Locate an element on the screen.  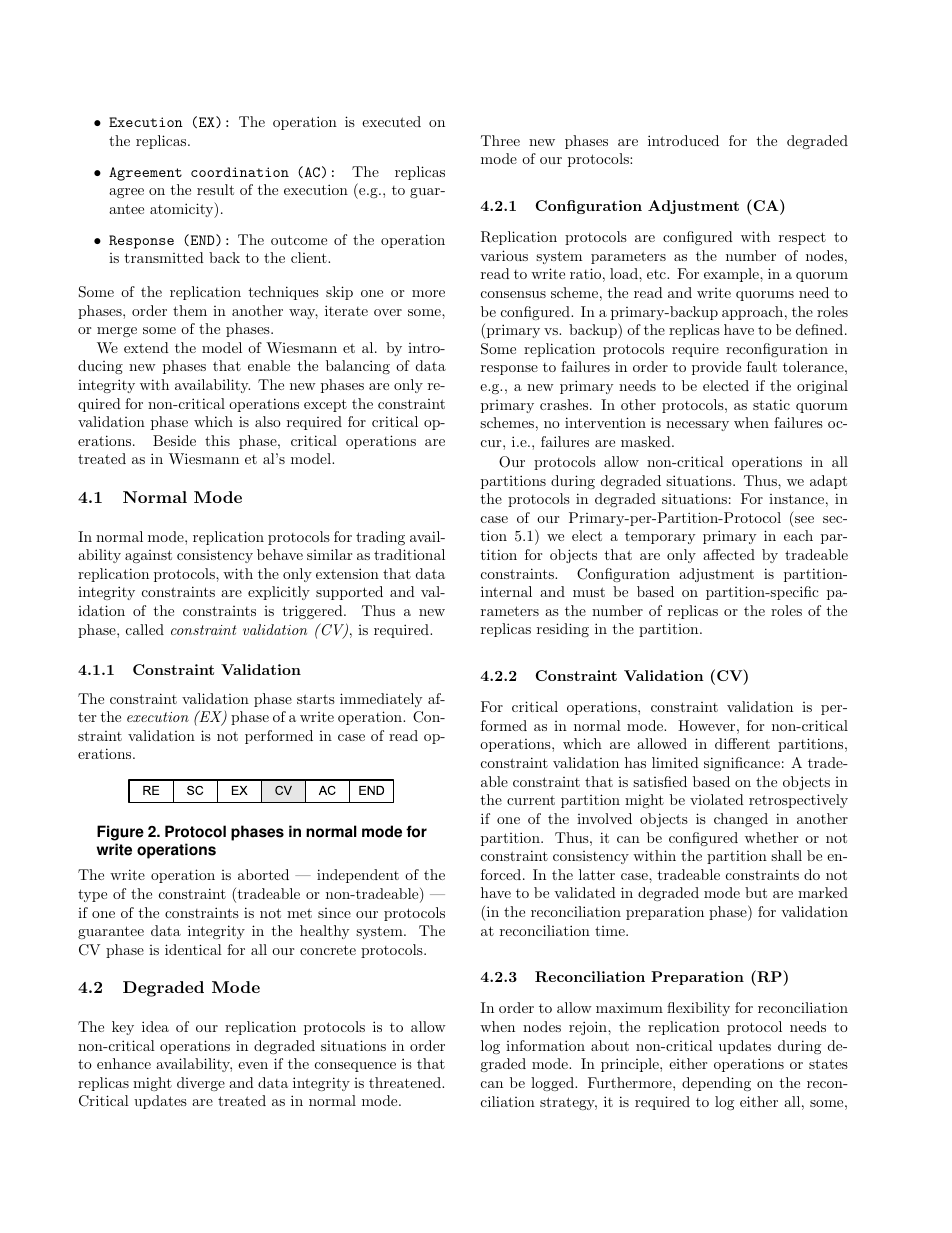
Three is located at coordinates (500, 140).
